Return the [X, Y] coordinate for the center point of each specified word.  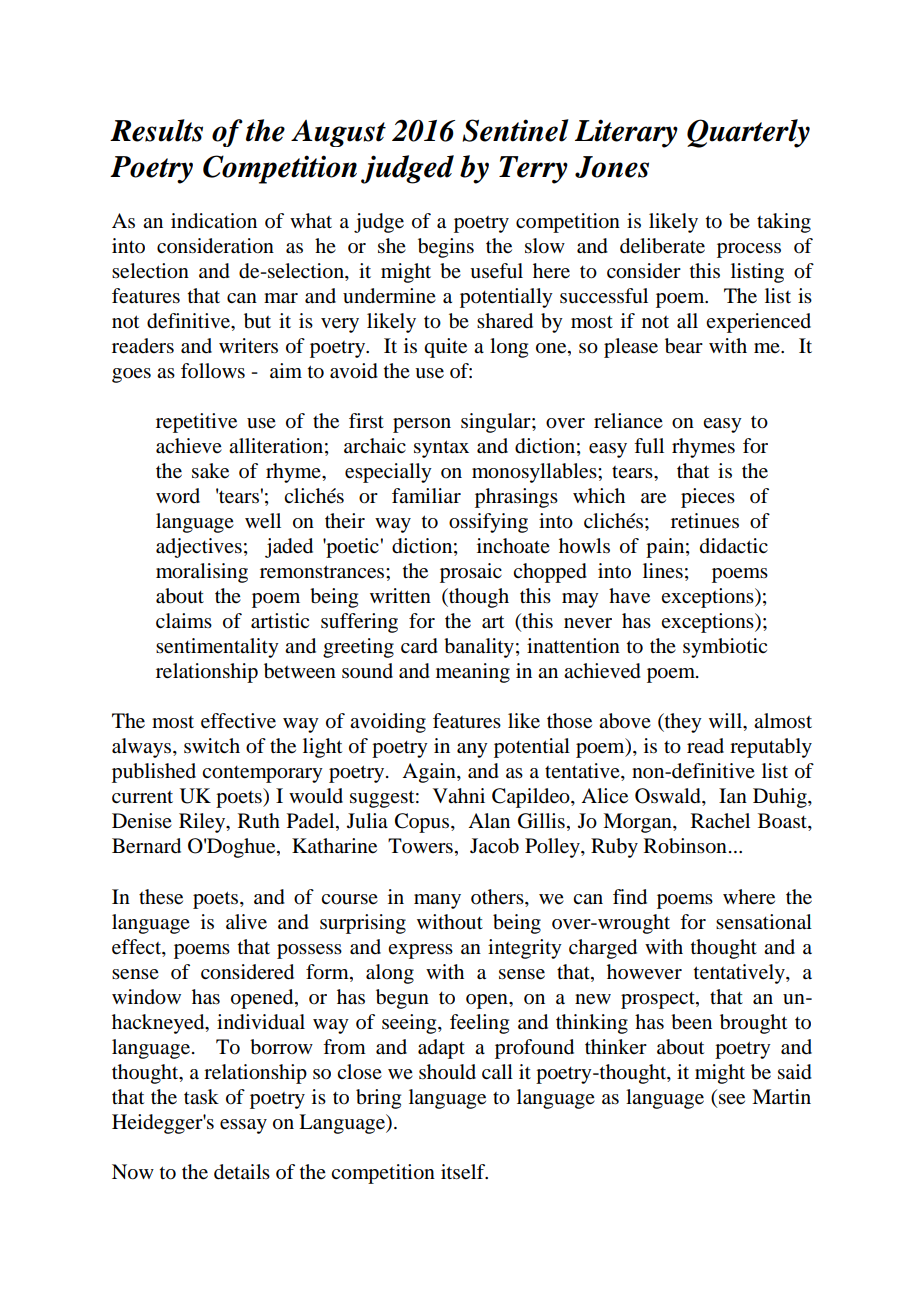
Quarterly [748, 133]
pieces [708, 498]
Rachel [720, 820]
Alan [489, 820]
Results [156, 130]
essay [243, 1126]
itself [464, 1172]
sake [210, 471]
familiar [426, 495]
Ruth [259, 821]
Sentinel [515, 130]
